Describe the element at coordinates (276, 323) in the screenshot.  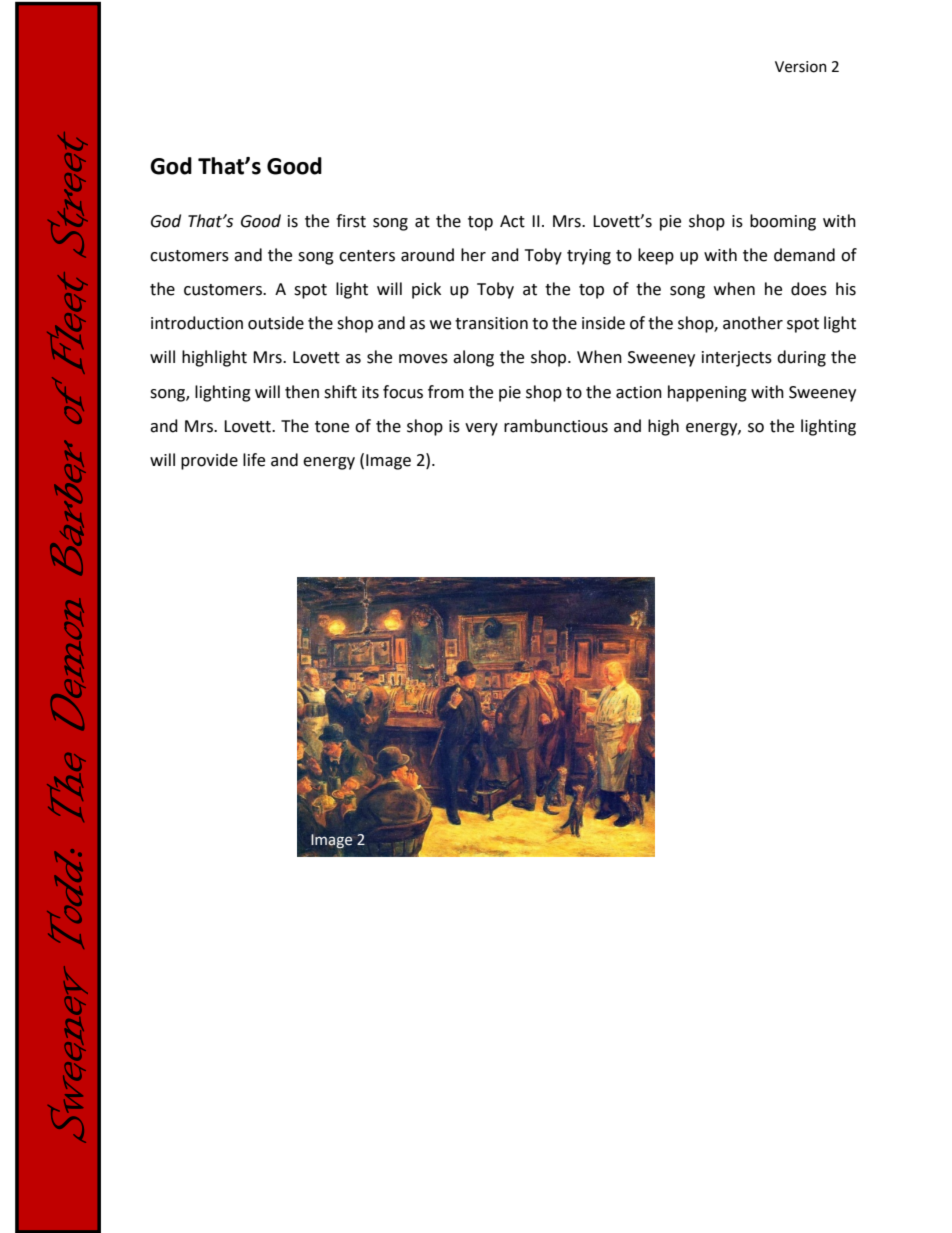
I see `outside` at that location.
